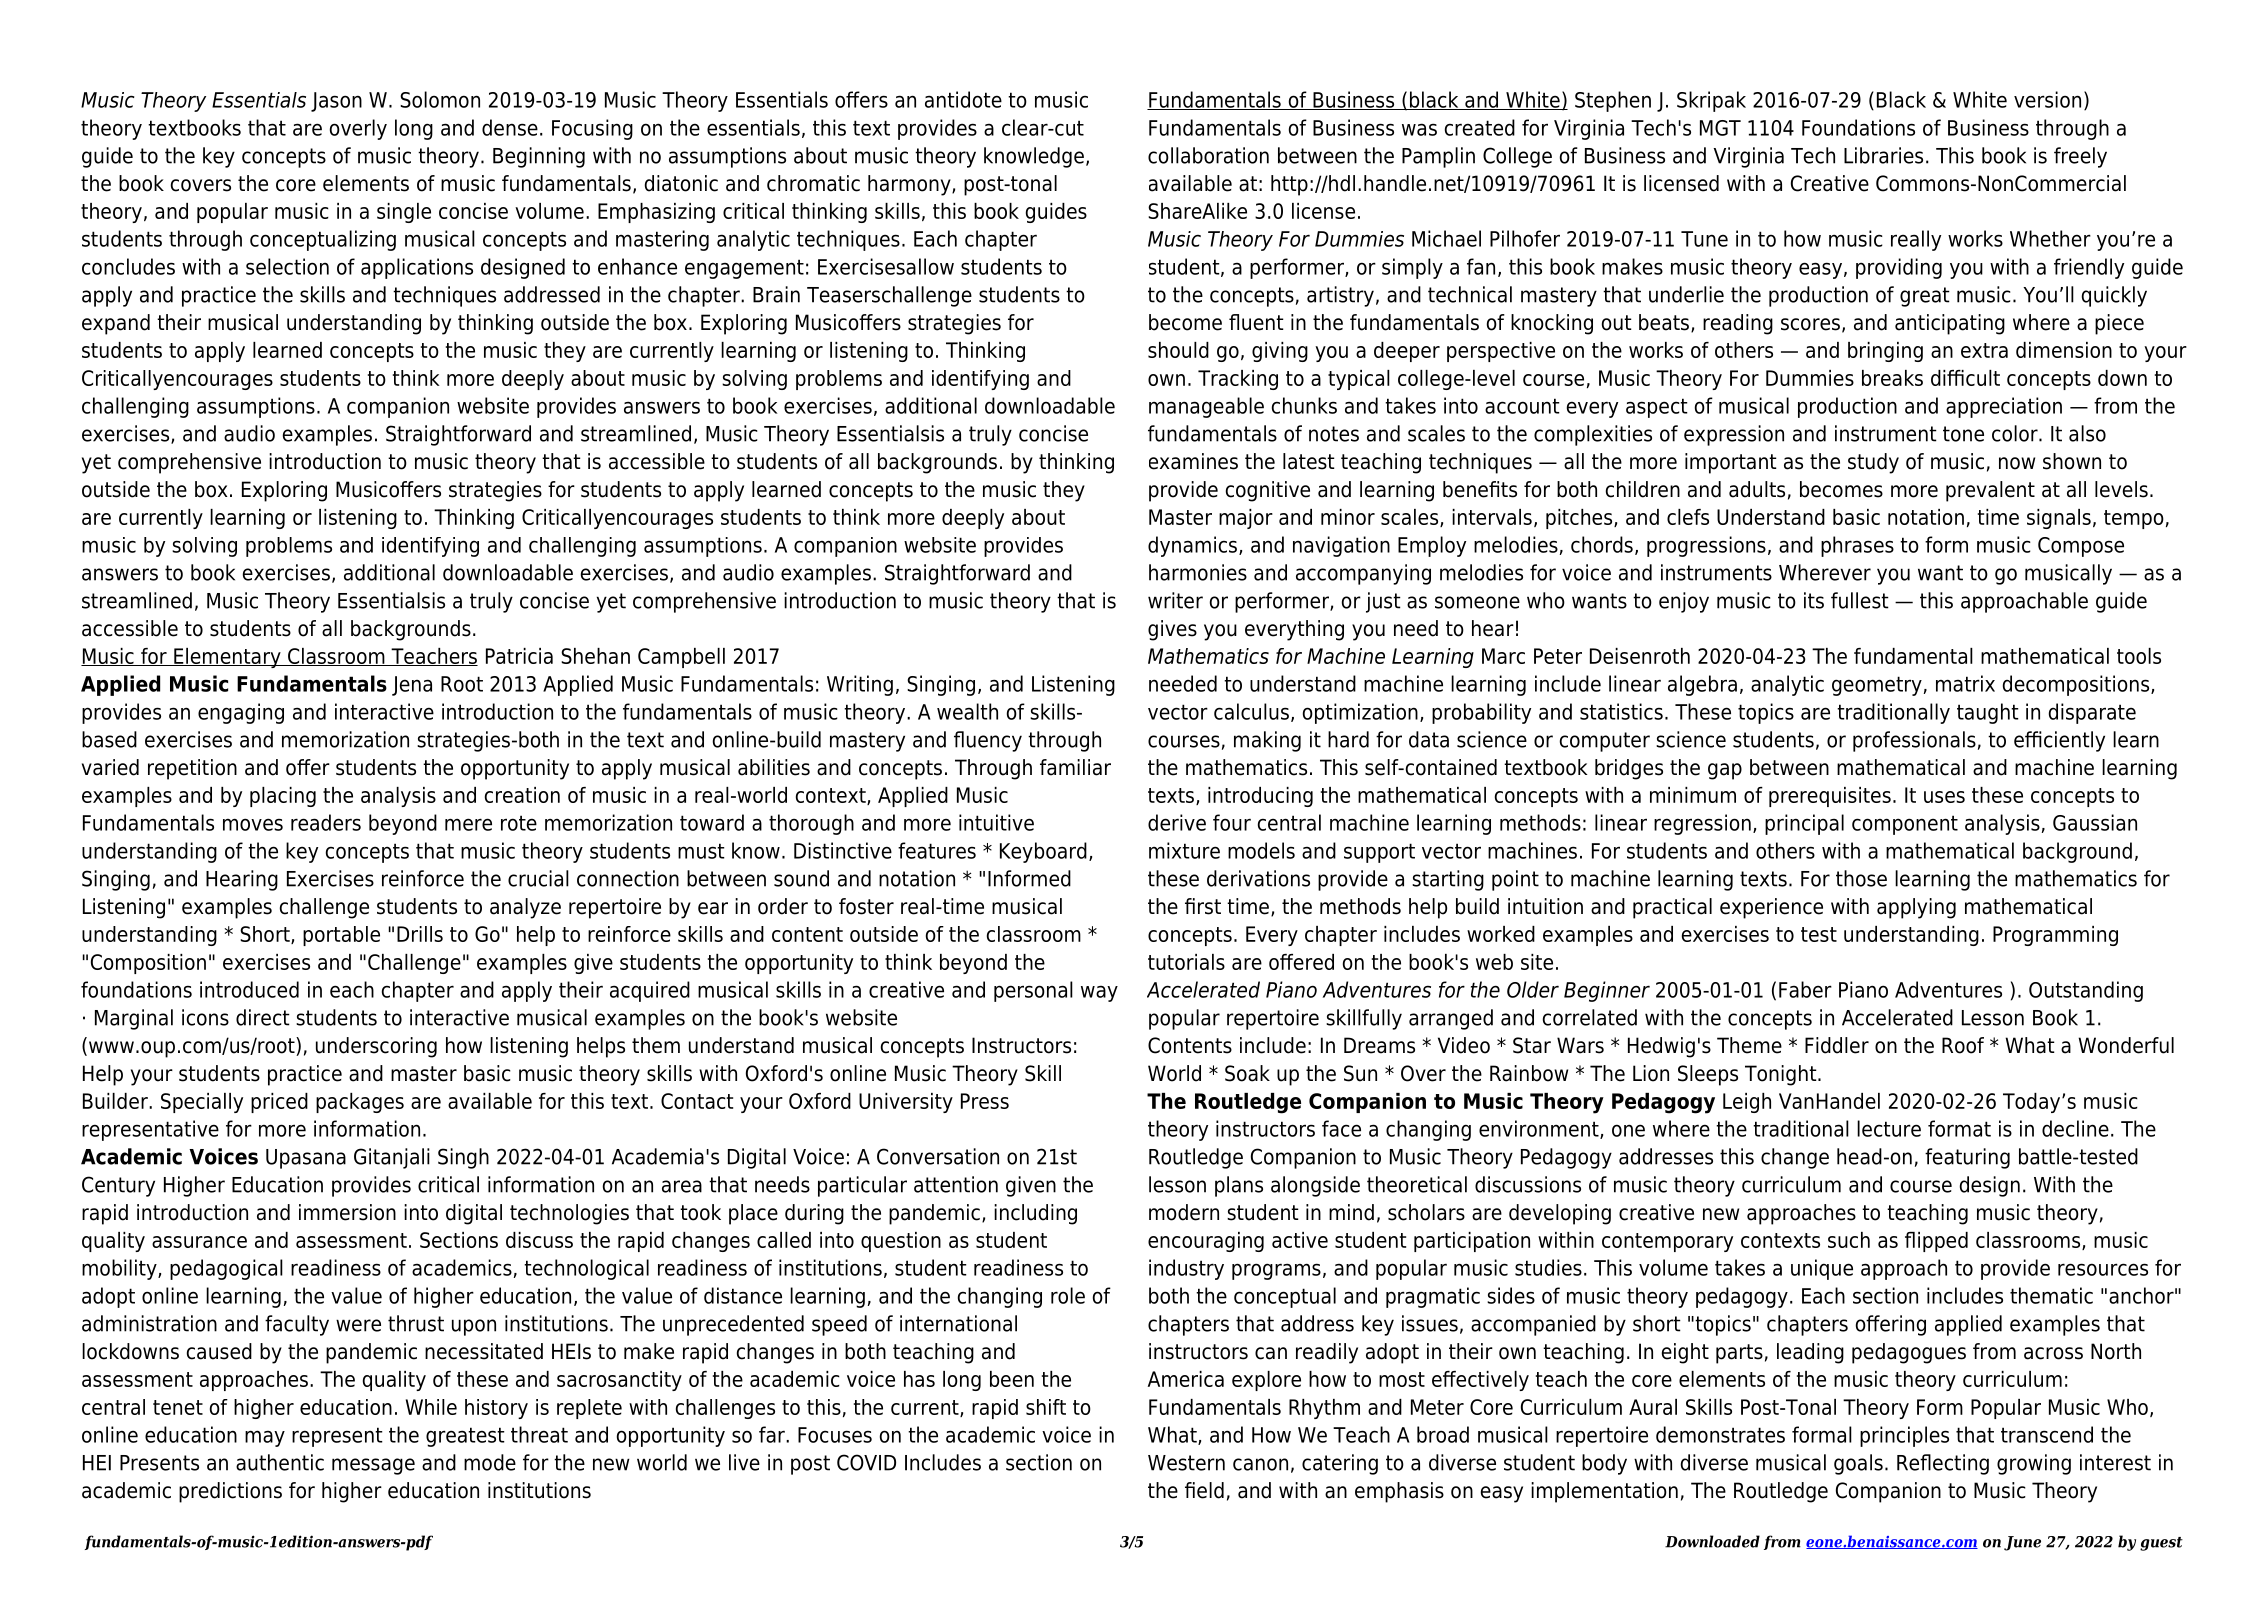 Image resolution: width=2268 pixels, height=1604 pixels. I want to click on Jason, so click(336, 102).
